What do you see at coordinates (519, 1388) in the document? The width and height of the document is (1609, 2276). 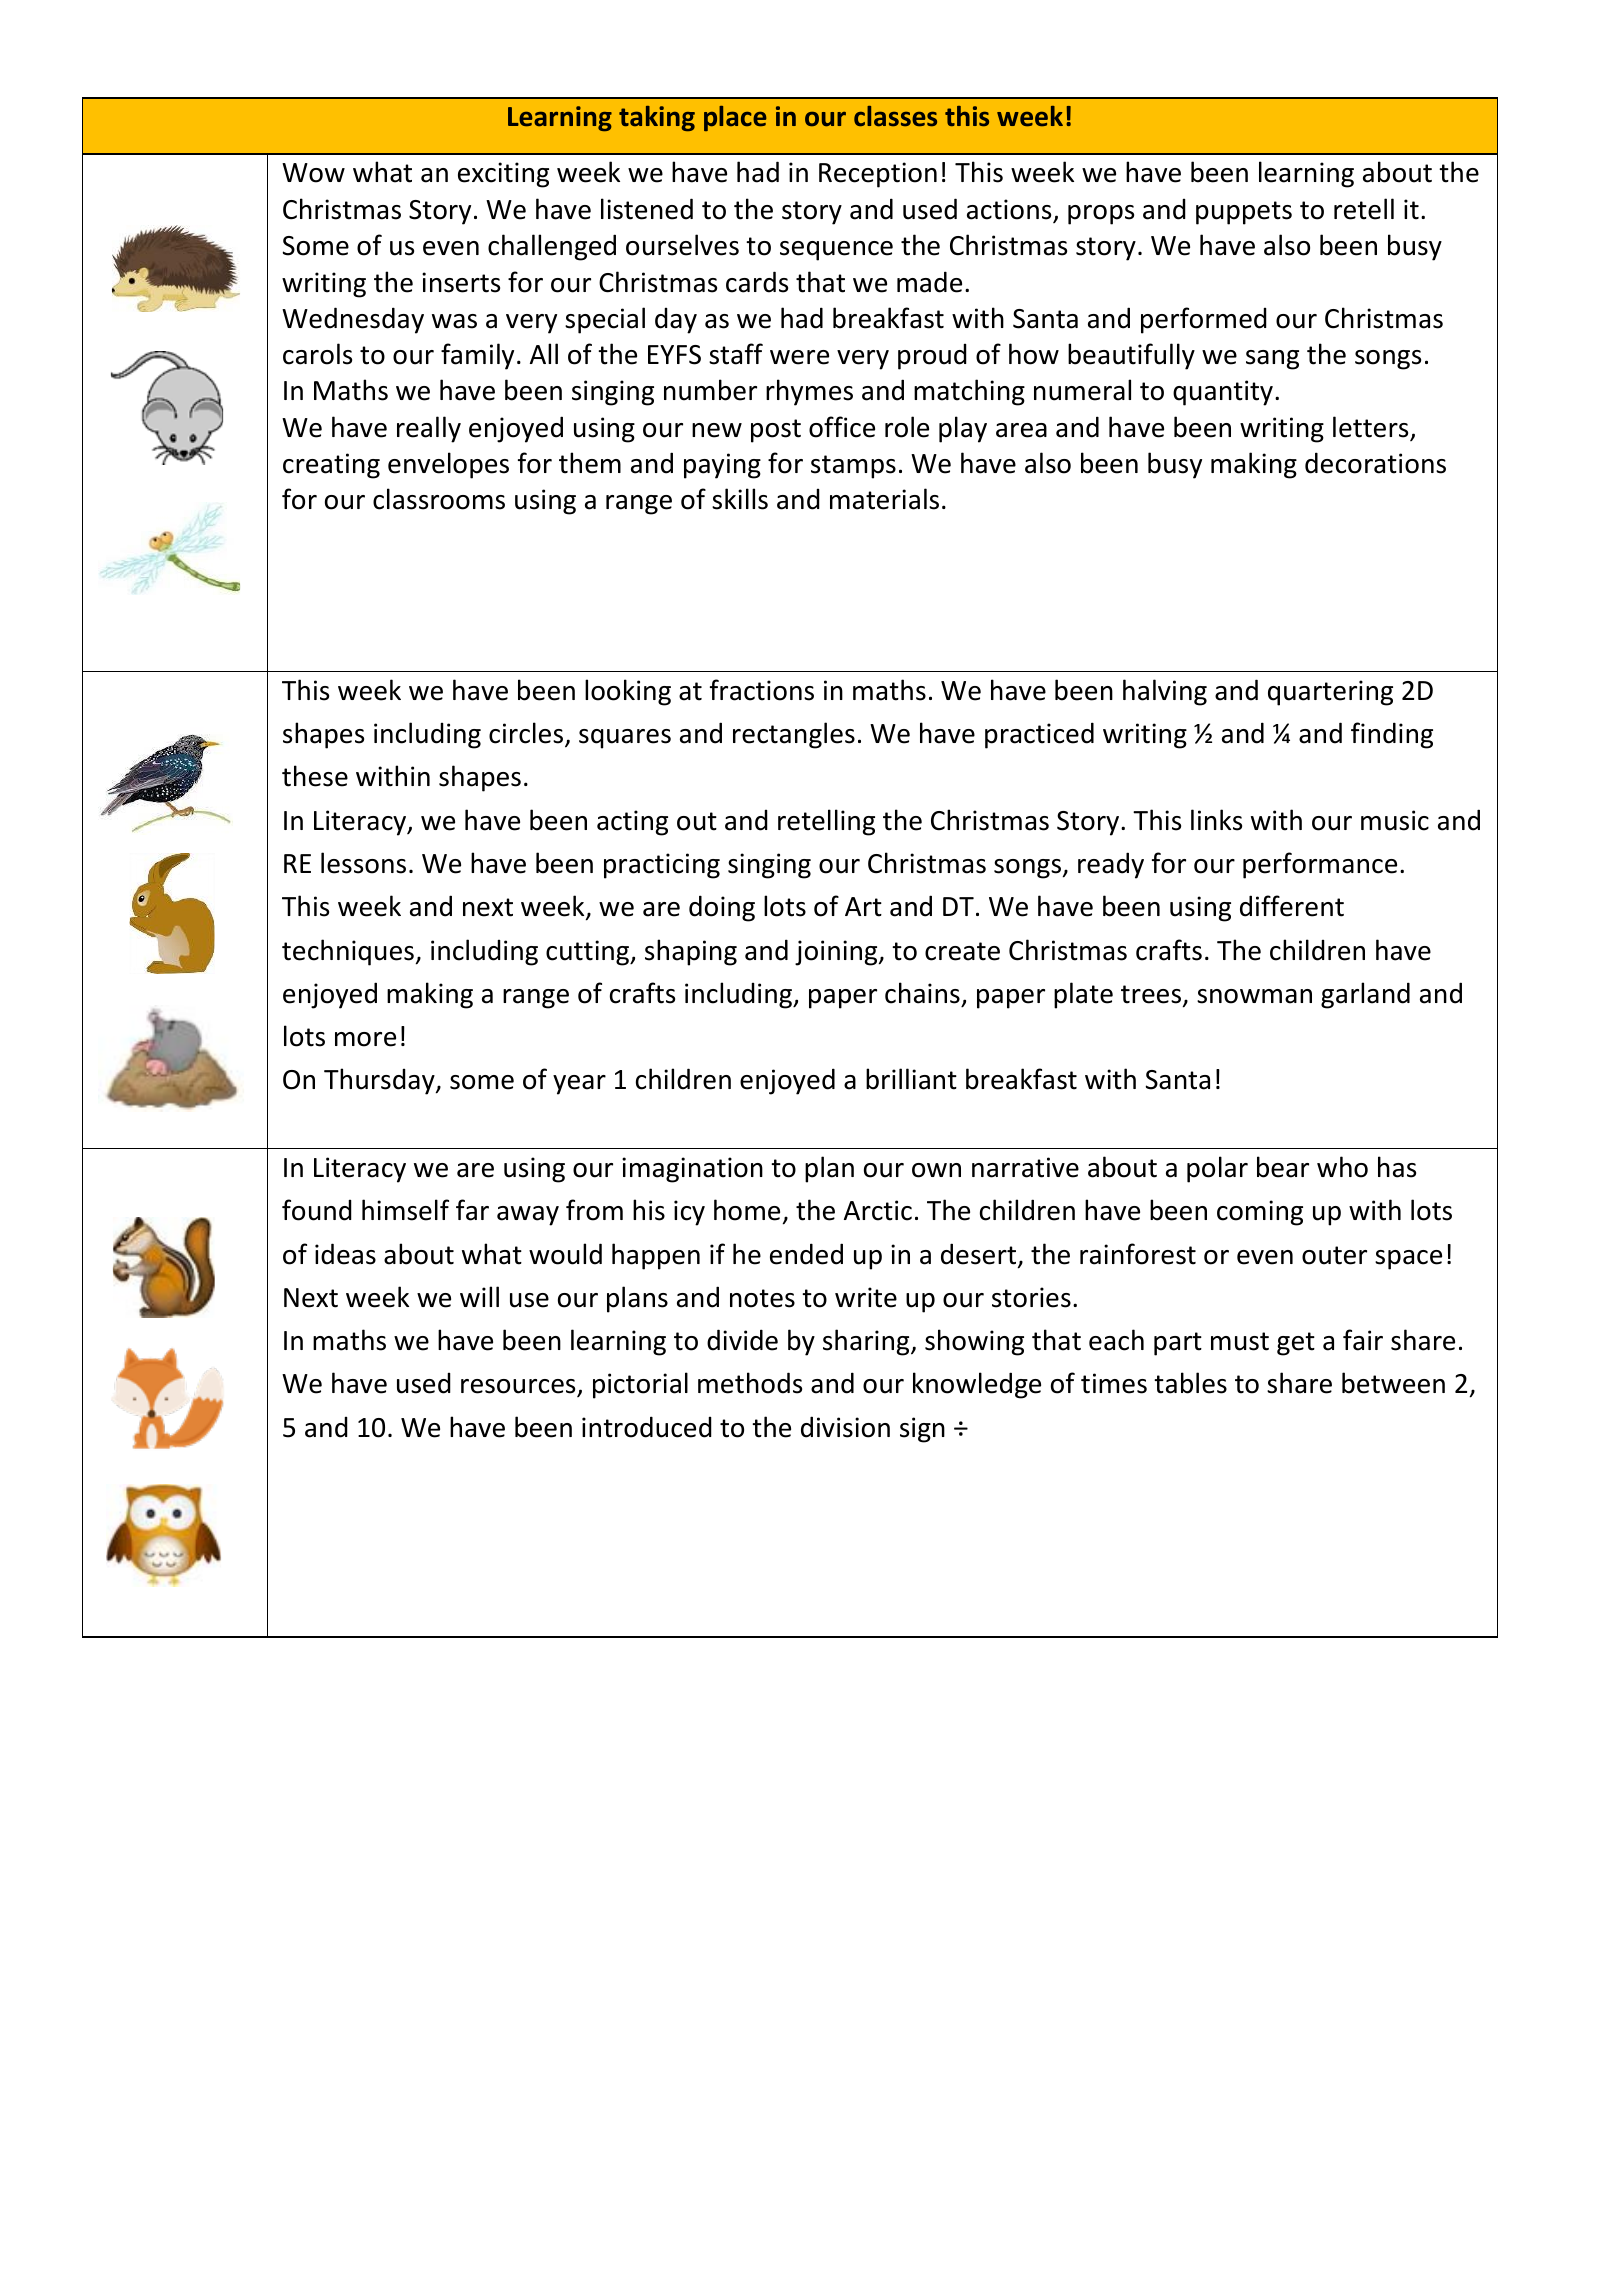 I see `resources` at bounding box center [519, 1388].
